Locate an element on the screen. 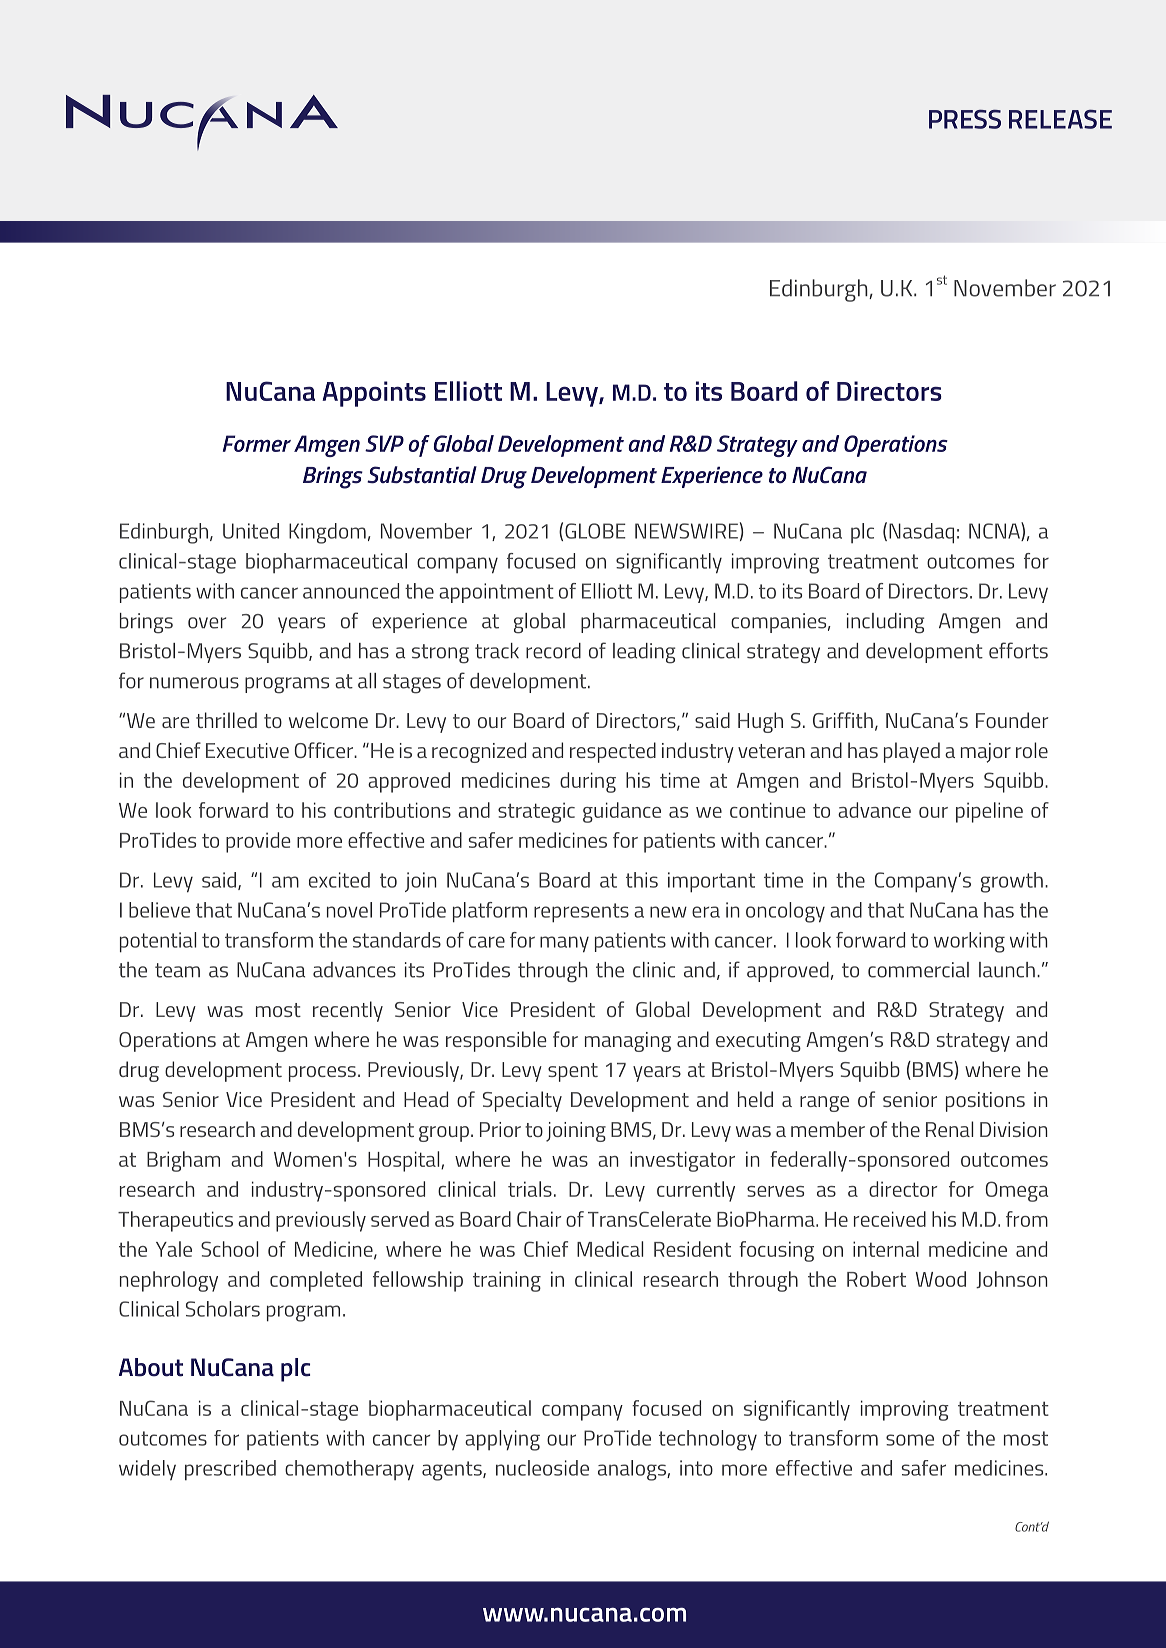 This screenshot has width=1166, height=1648. efforts is located at coordinates (1018, 650).
